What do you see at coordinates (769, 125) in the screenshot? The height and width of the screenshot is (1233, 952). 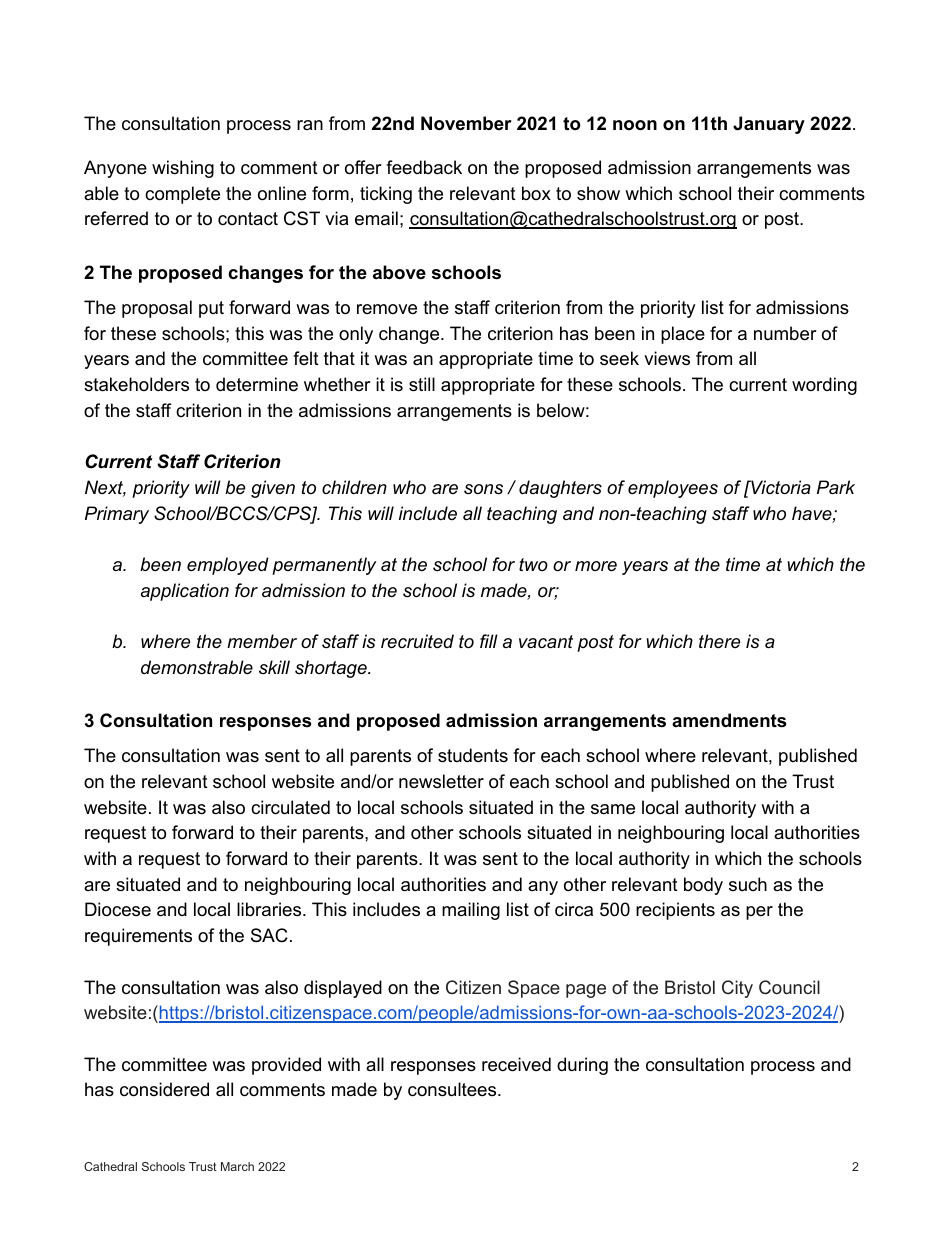 I see `January` at bounding box center [769, 125].
